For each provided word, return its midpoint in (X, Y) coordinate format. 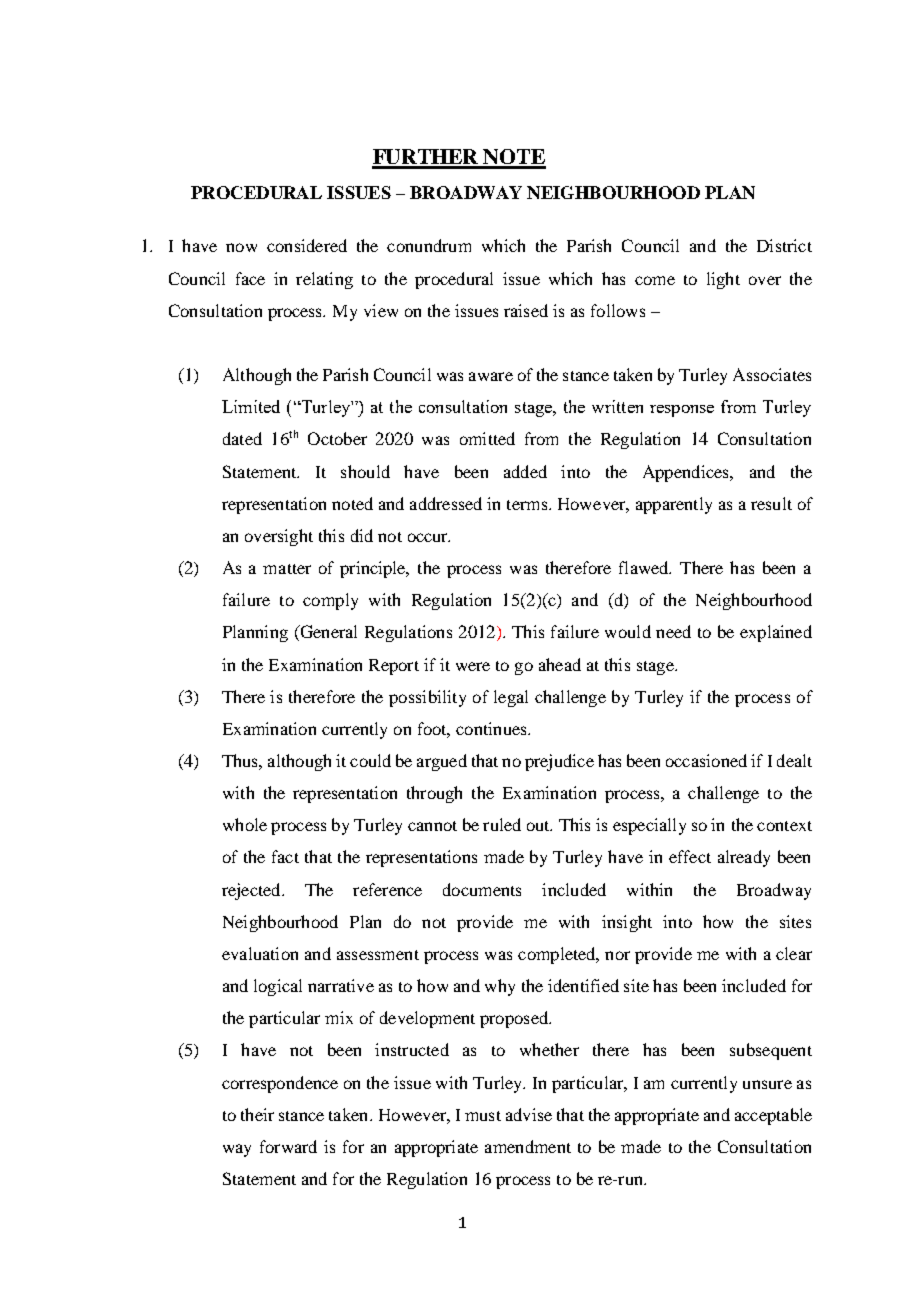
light (723, 280)
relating (324, 280)
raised (526, 310)
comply (330, 601)
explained (776, 633)
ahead (560, 664)
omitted (487, 438)
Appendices (687, 473)
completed (558, 955)
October (337, 438)
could (370, 760)
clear (794, 953)
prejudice (559, 762)
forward (288, 1146)
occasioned (706, 760)
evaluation (260, 953)
